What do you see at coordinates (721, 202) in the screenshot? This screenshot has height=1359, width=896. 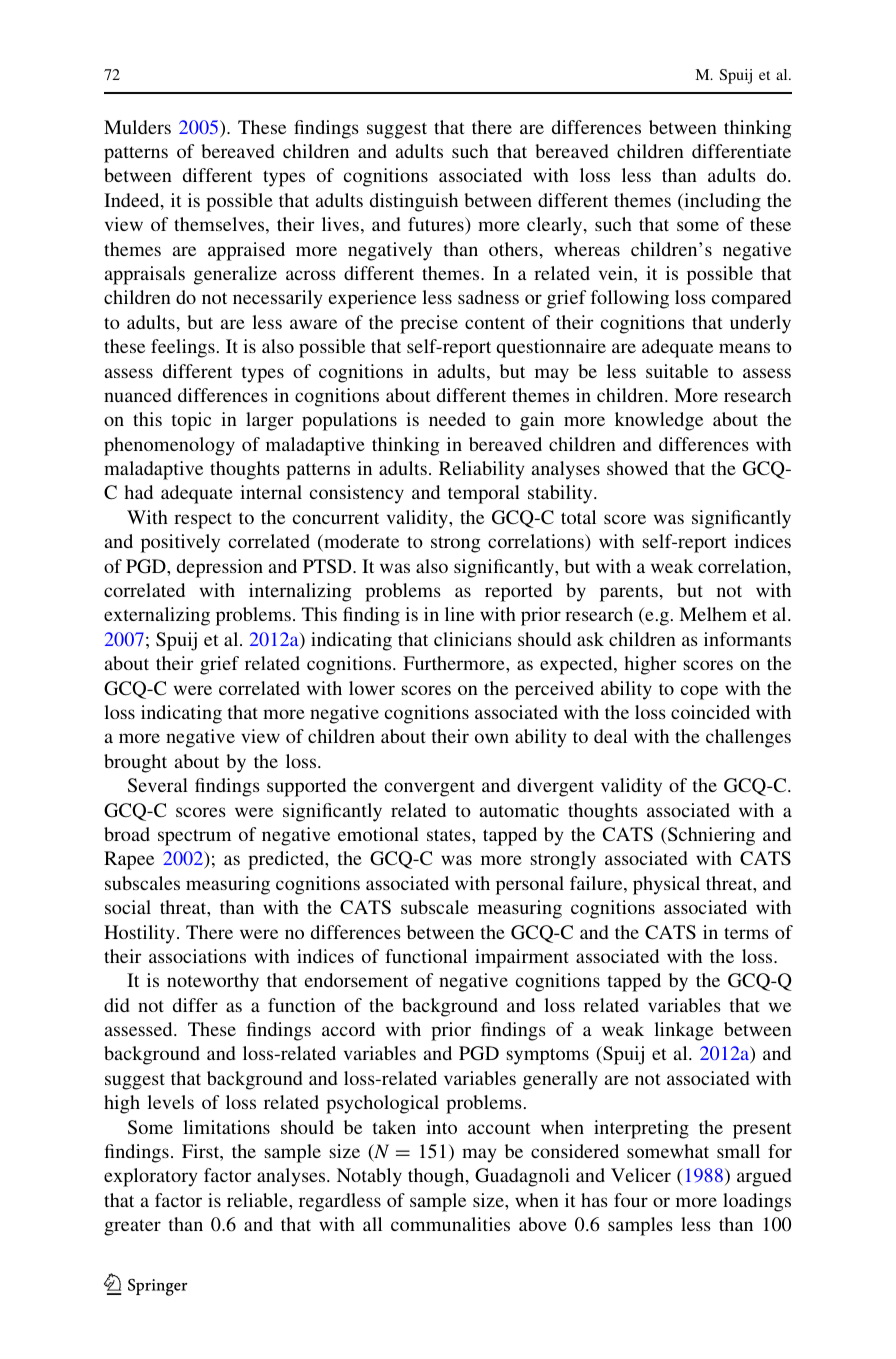 I see `including` at bounding box center [721, 202].
